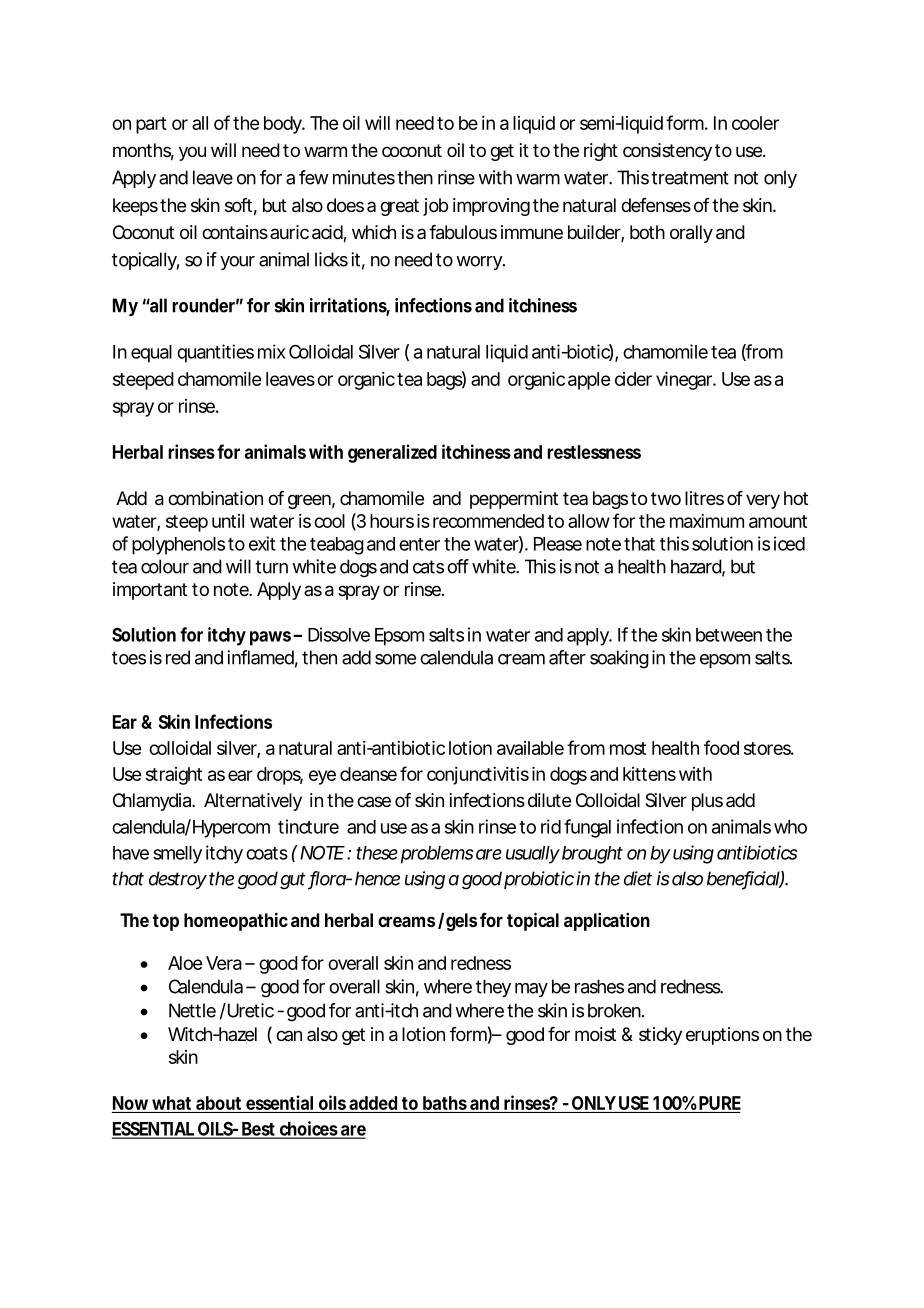  I want to click on vinegar, so click(686, 381).
